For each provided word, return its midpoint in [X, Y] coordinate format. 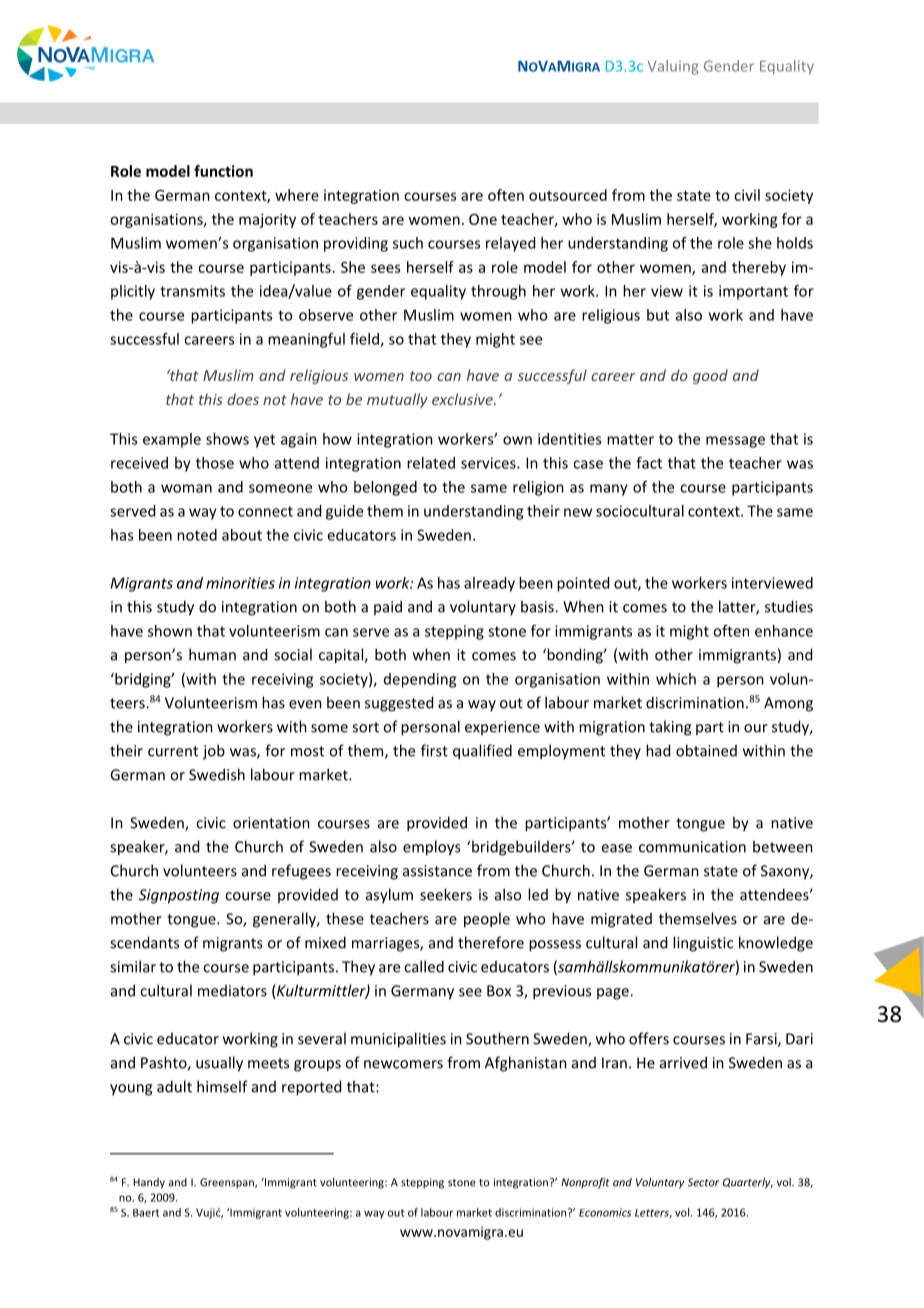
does [243, 399]
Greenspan [228, 1183]
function [223, 171]
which [676, 679]
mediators [232, 991]
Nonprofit [585, 1183]
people [487, 920]
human [212, 654]
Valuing [673, 67]
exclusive [463, 399]
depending [420, 680]
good [710, 376]
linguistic [703, 944]
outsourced [568, 195]
